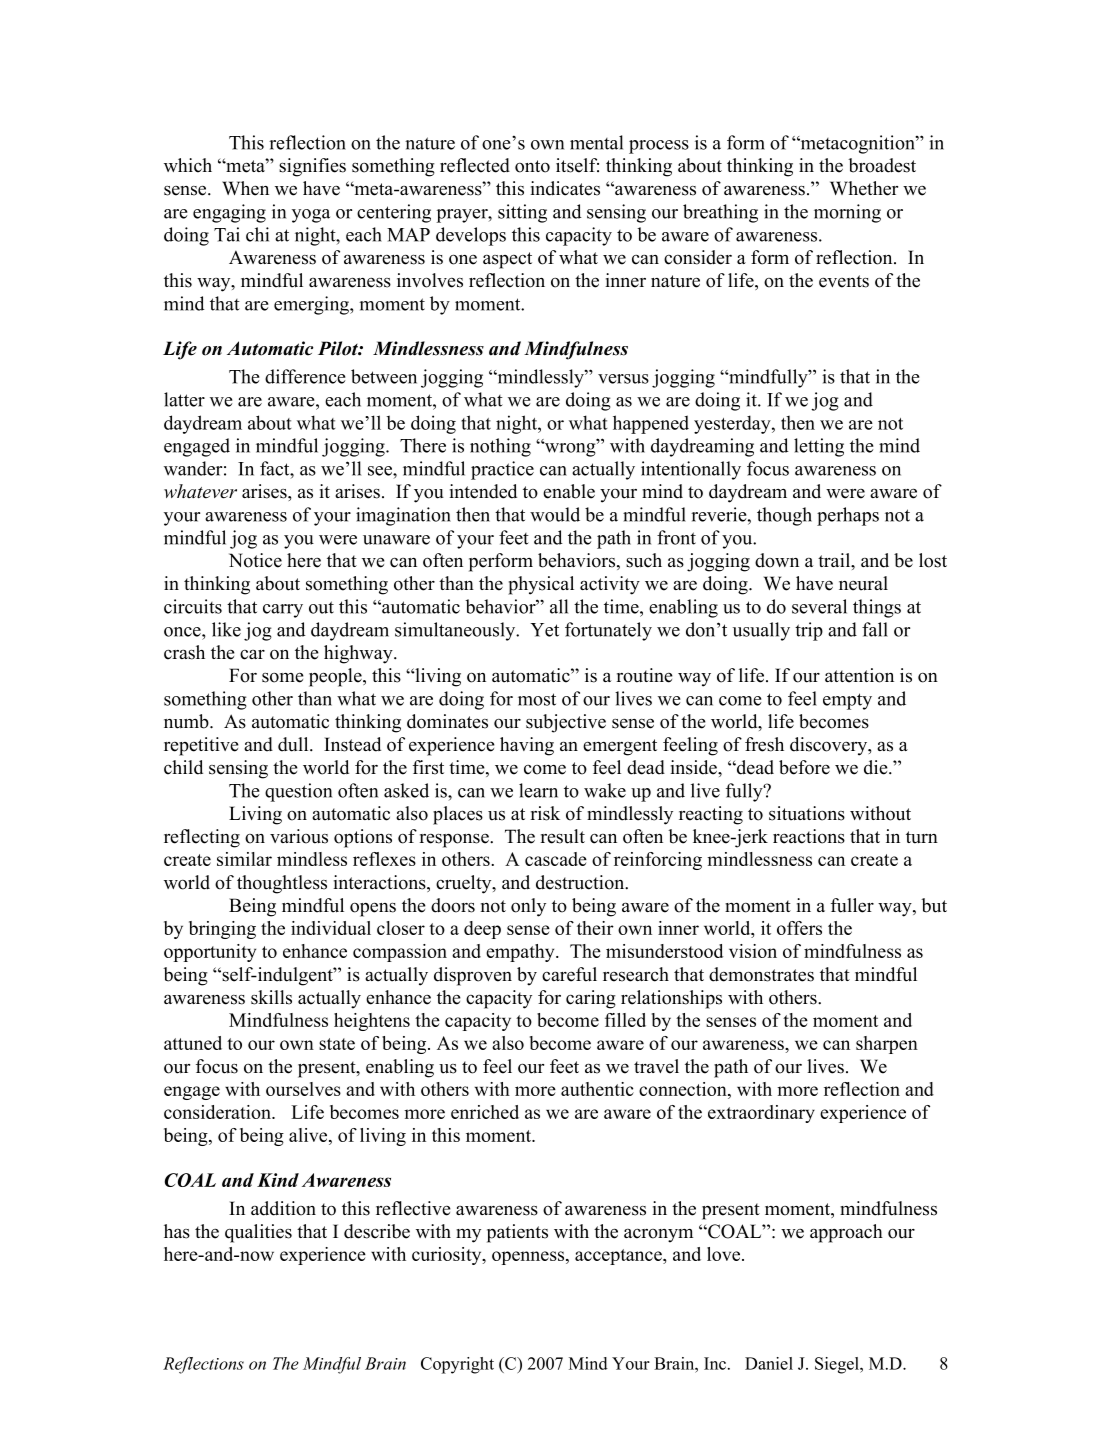 Image resolution: width=1112 pixels, height=1439 pixels. What do you see at coordinates (863, 583) in the page?
I see `neural` at bounding box center [863, 583].
